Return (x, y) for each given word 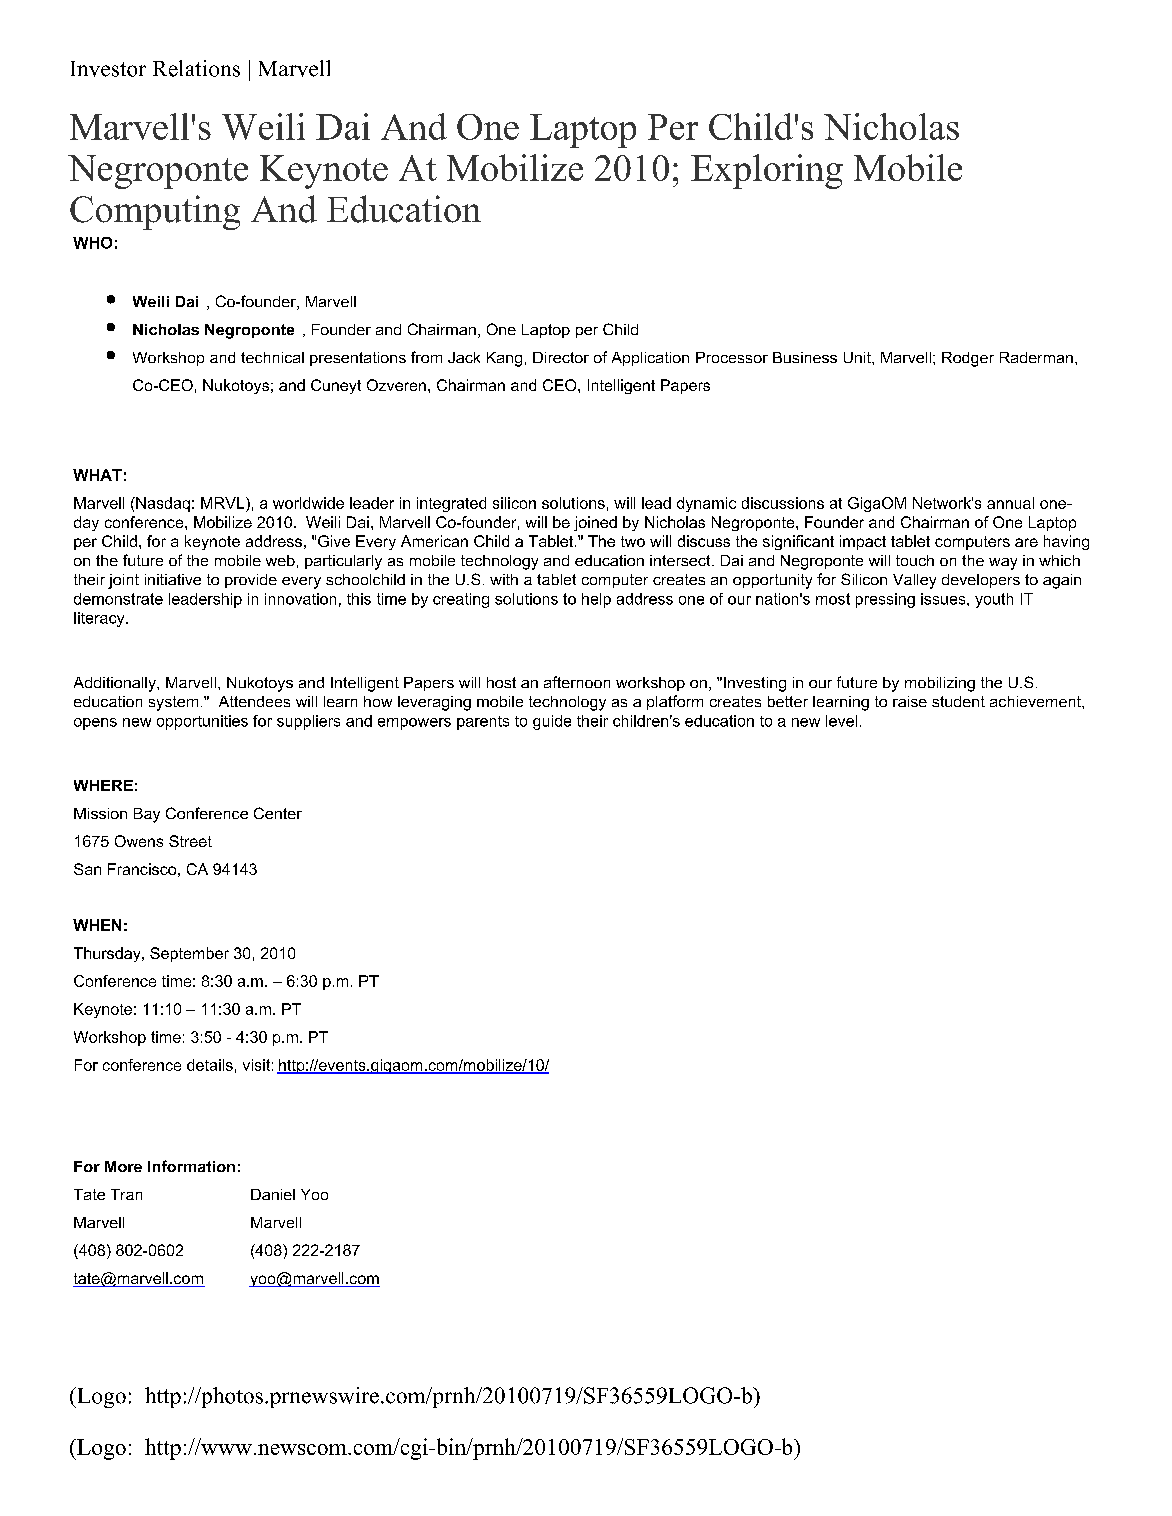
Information (191, 1166)
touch (915, 560)
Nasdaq (162, 504)
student (958, 701)
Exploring (767, 171)
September (189, 954)
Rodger (968, 359)
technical (272, 357)
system (173, 703)
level (841, 721)
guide (552, 722)
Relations (196, 68)
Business (805, 357)
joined (595, 523)
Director (561, 357)
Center (278, 813)
